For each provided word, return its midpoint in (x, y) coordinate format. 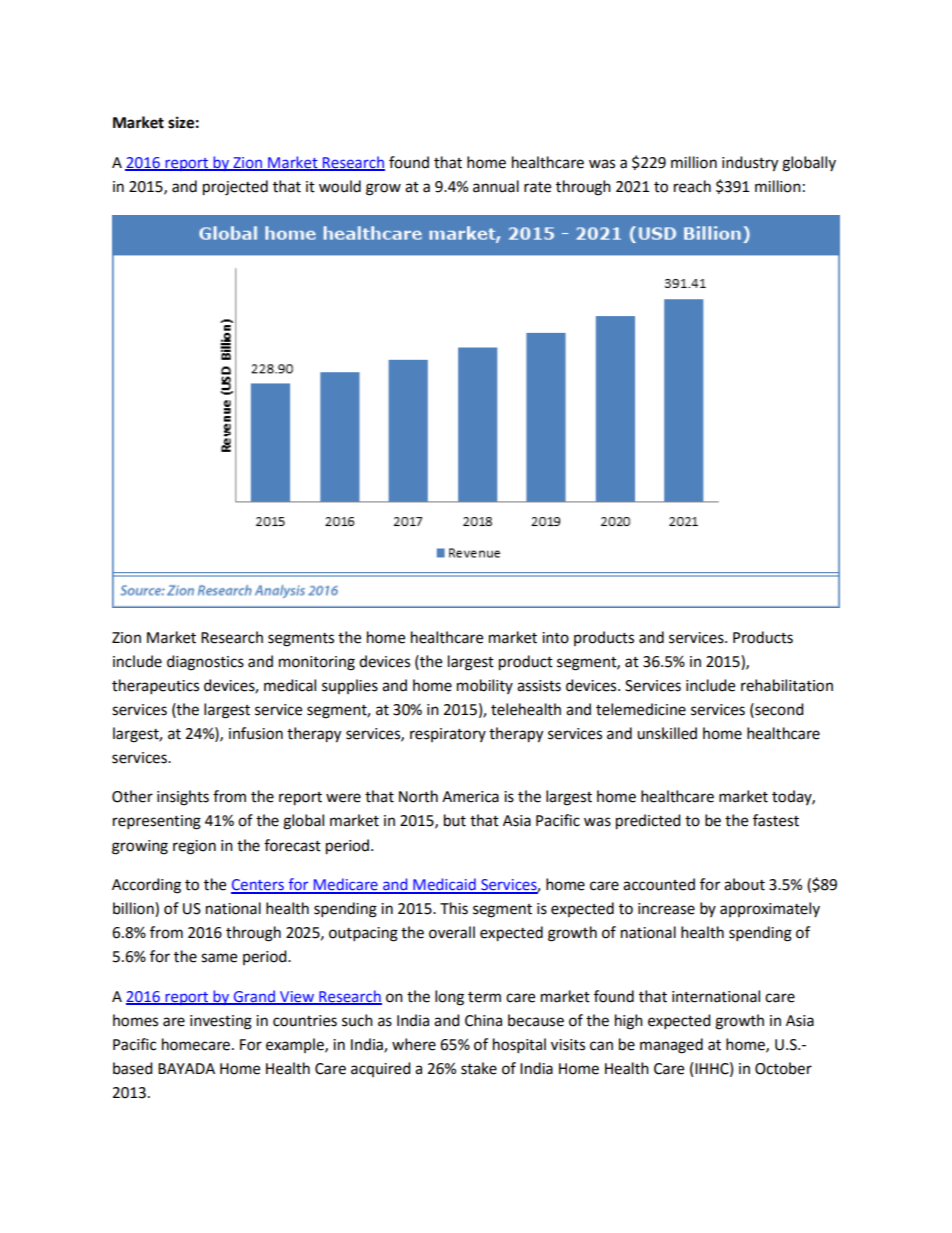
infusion (256, 733)
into (555, 638)
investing (221, 1022)
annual (496, 186)
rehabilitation (787, 685)
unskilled (667, 733)
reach (692, 186)
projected (235, 188)
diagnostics (205, 663)
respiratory (448, 735)
